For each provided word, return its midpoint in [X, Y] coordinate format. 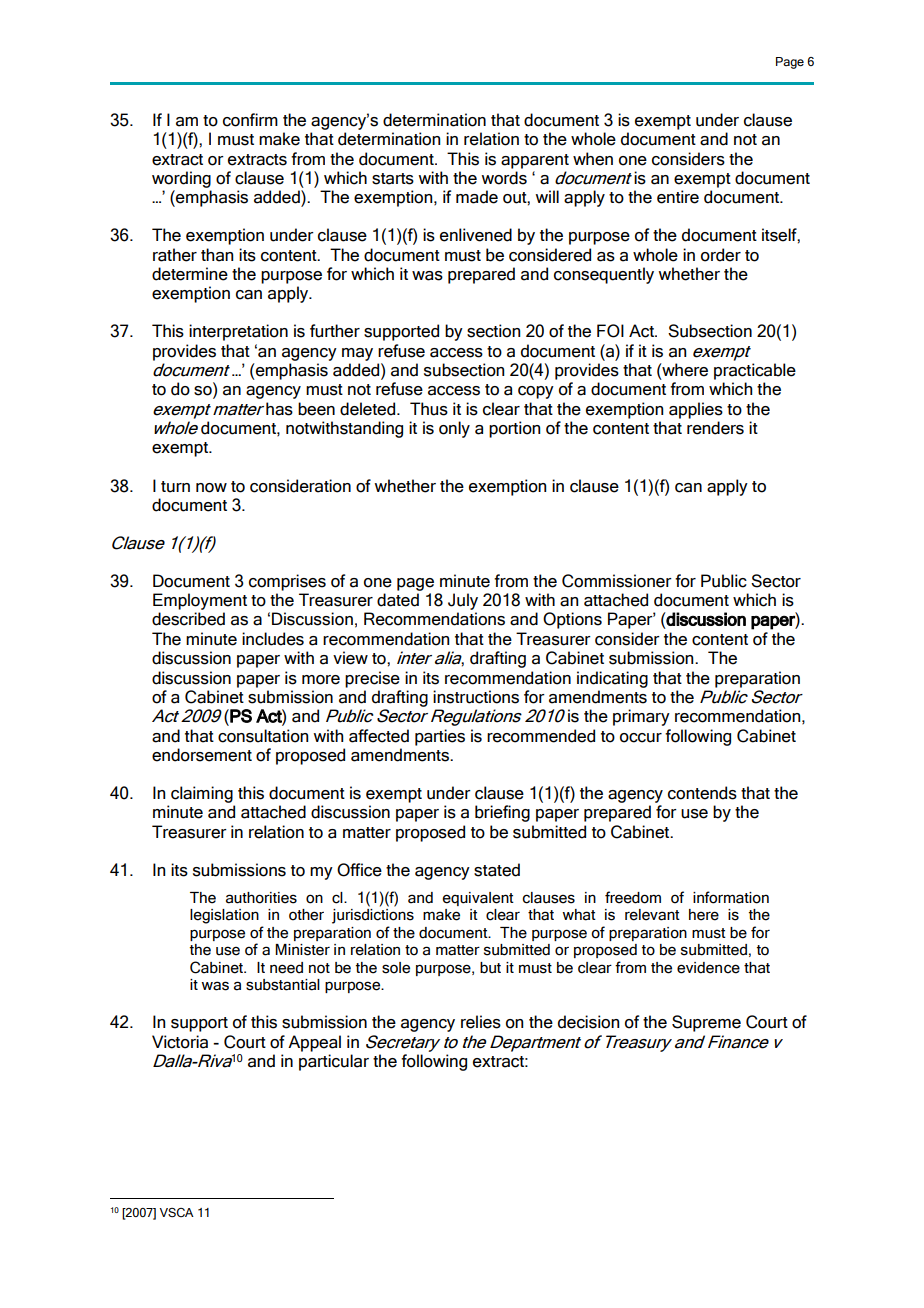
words [504, 178]
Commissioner [617, 581]
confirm [250, 120]
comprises [287, 582]
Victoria [180, 1042]
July [463, 601]
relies [481, 1022]
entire [678, 197]
